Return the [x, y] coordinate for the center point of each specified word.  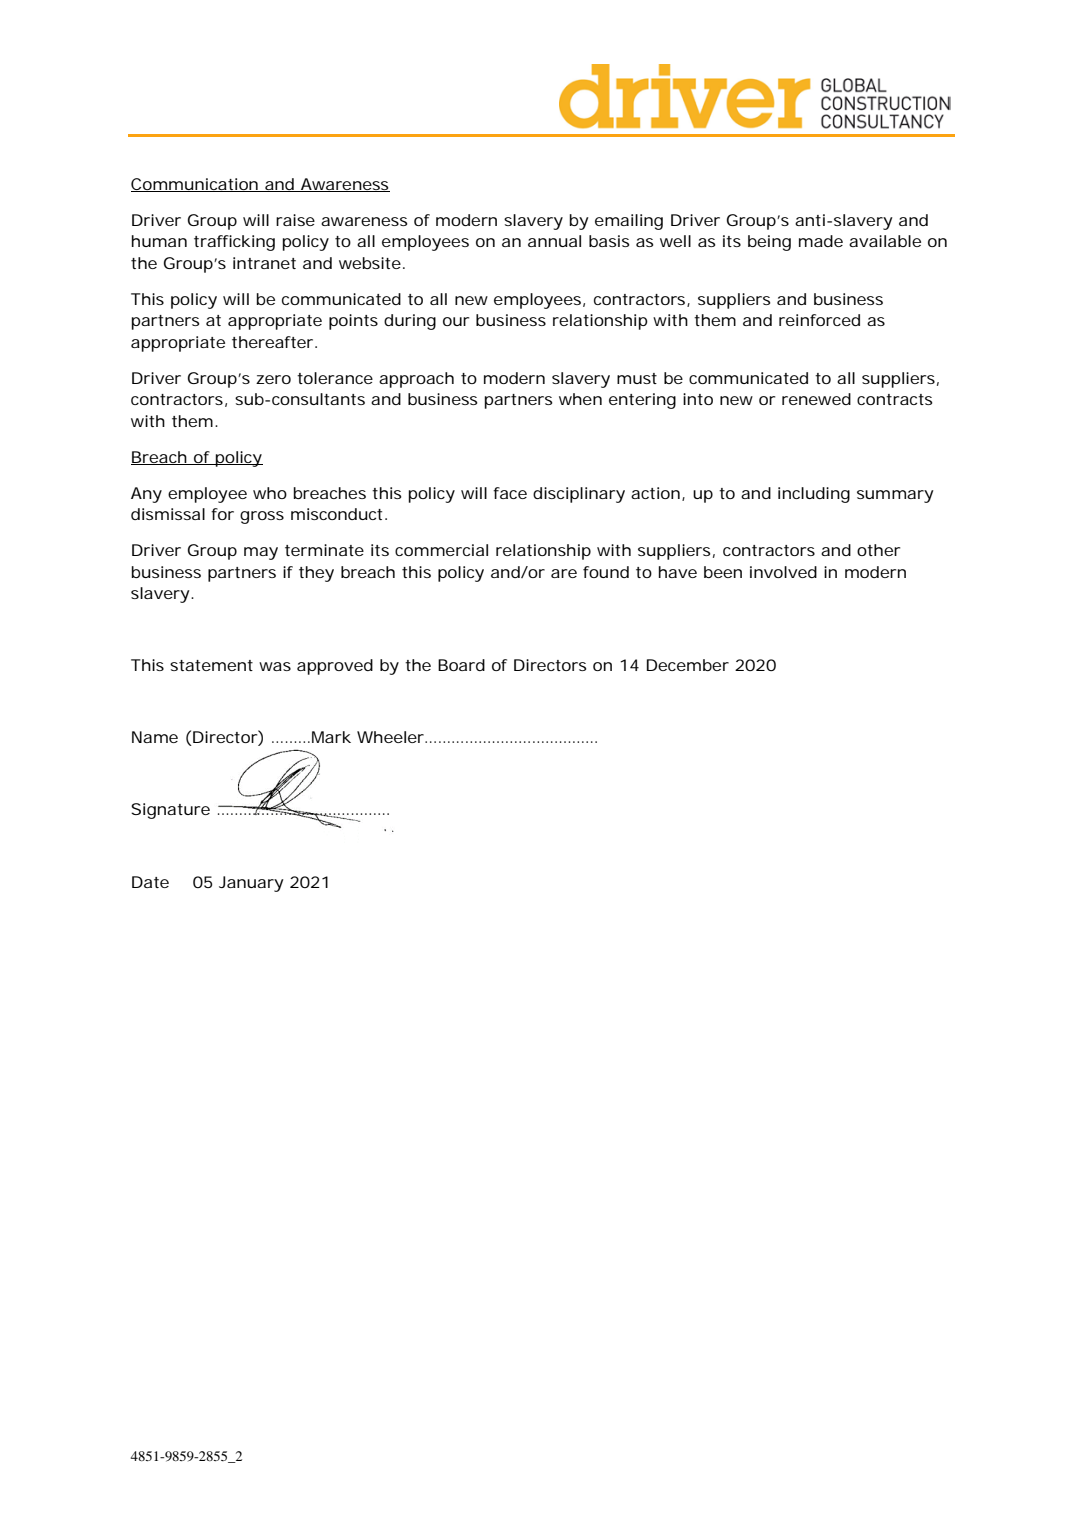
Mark [331, 737]
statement [211, 665]
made [821, 241]
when [580, 399]
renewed [816, 399]
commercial [441, 550]
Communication [195, 185]
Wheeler [391, 737]
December [688, 665]
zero [273, 379]
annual [554, 241]
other [878, 550]
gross [262, 517]
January [251, 884]
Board [461, 665]
